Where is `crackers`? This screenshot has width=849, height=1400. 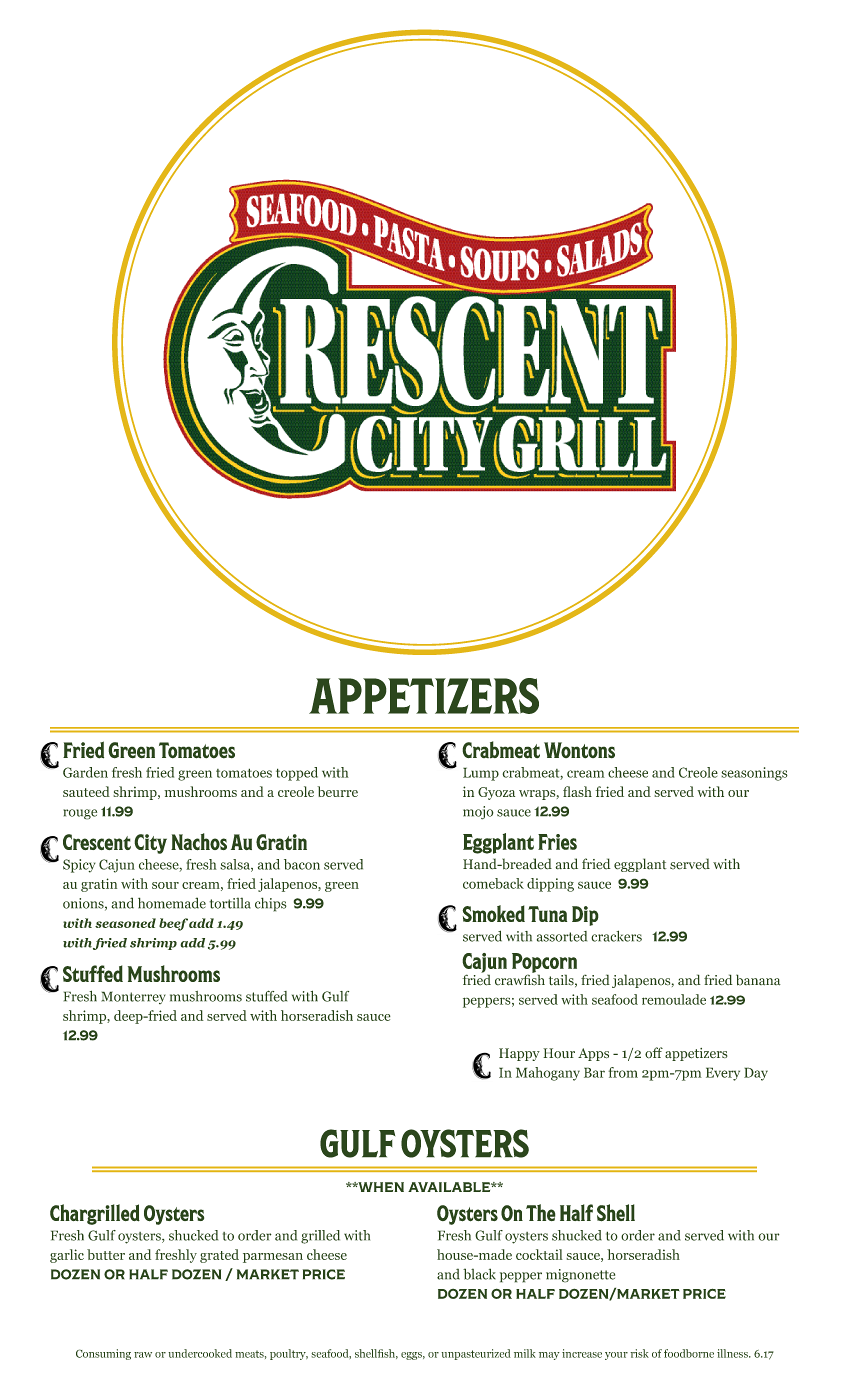 crackers is located at coordinates (616, 936).
